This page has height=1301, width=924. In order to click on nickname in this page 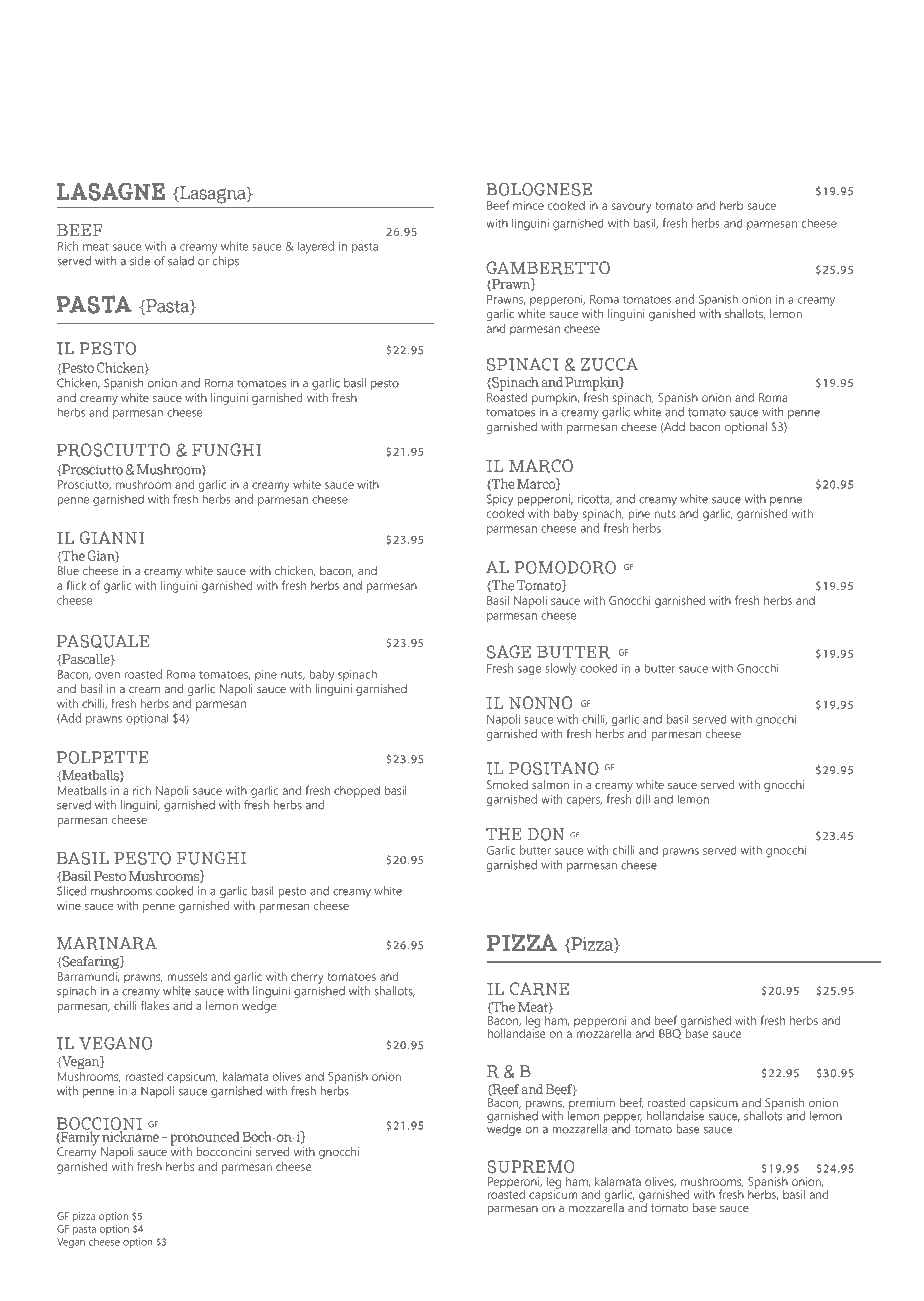, I will do `click(130, 1135)`.
